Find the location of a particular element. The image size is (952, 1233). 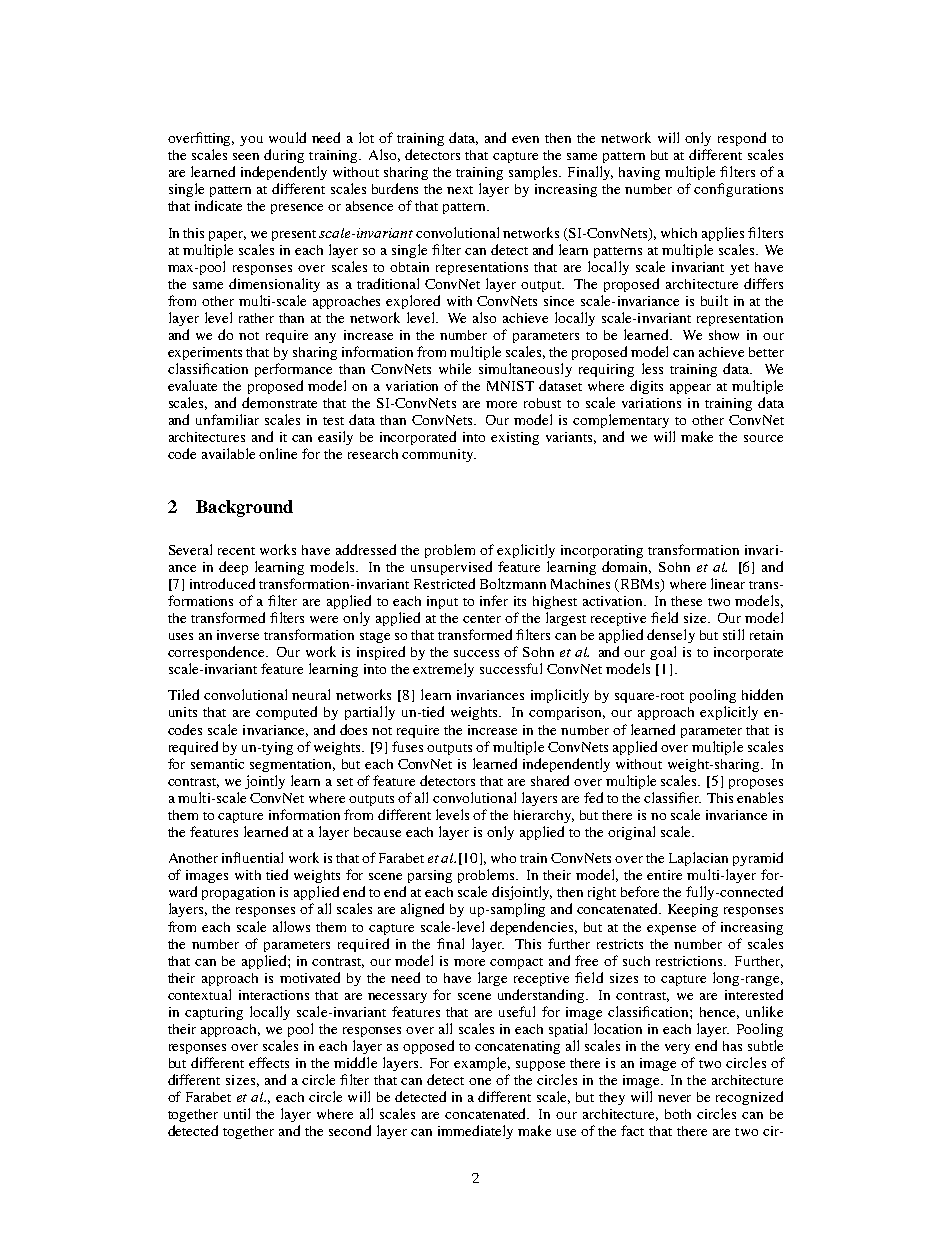

center is located at coordinates (482, 619).
